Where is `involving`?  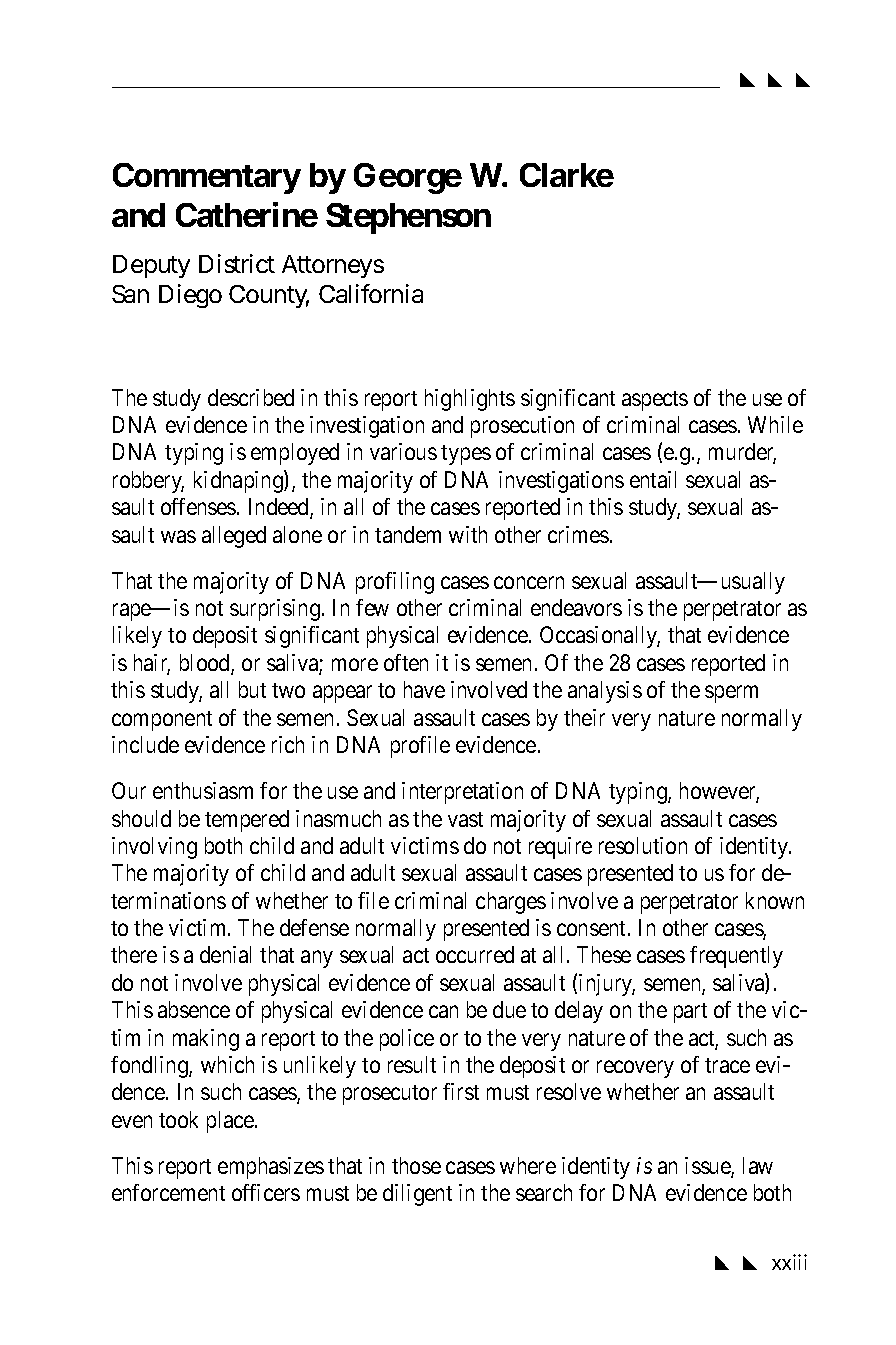 involving is located at coordinates (154, 848).
